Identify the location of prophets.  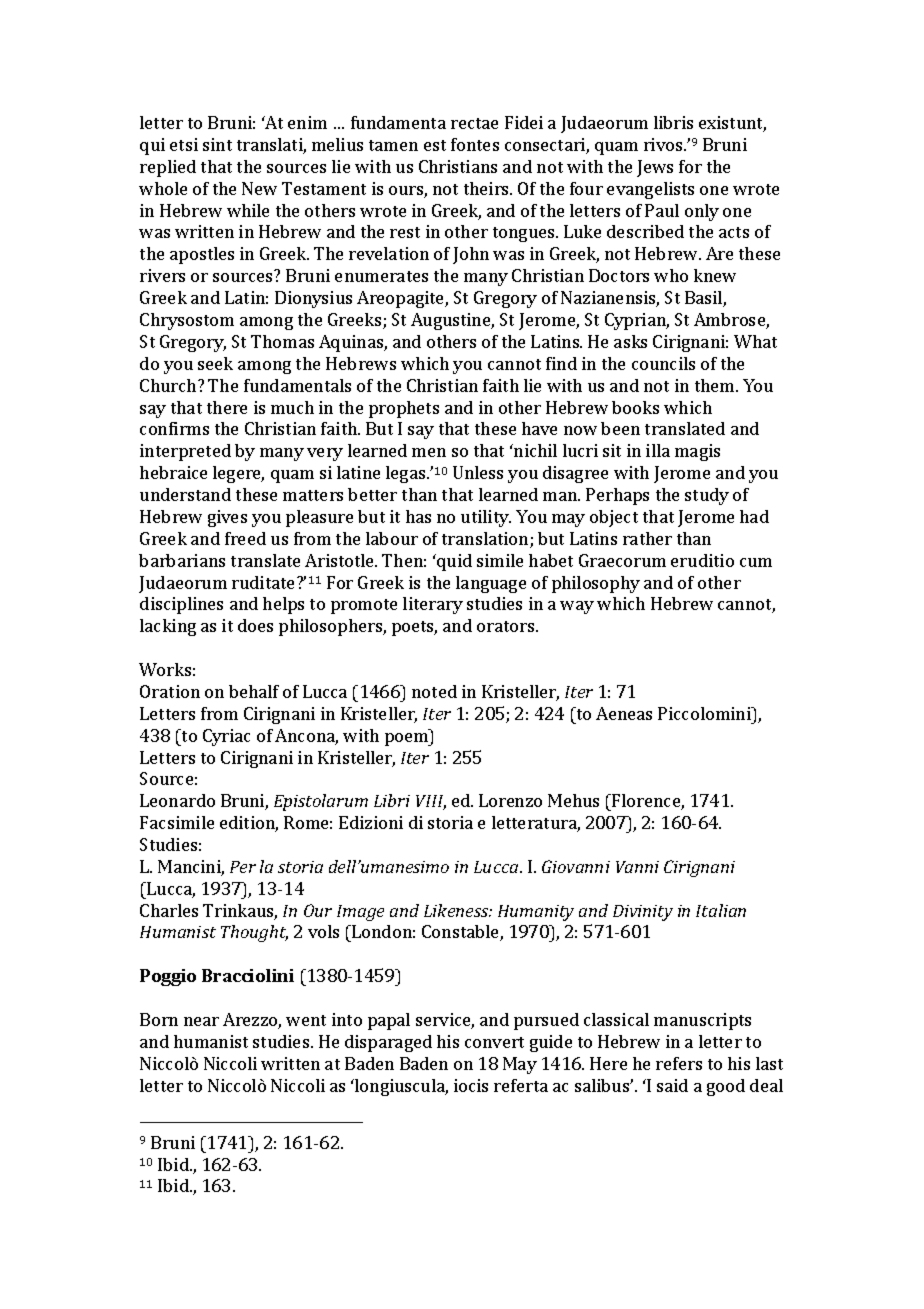
(404, 409).
